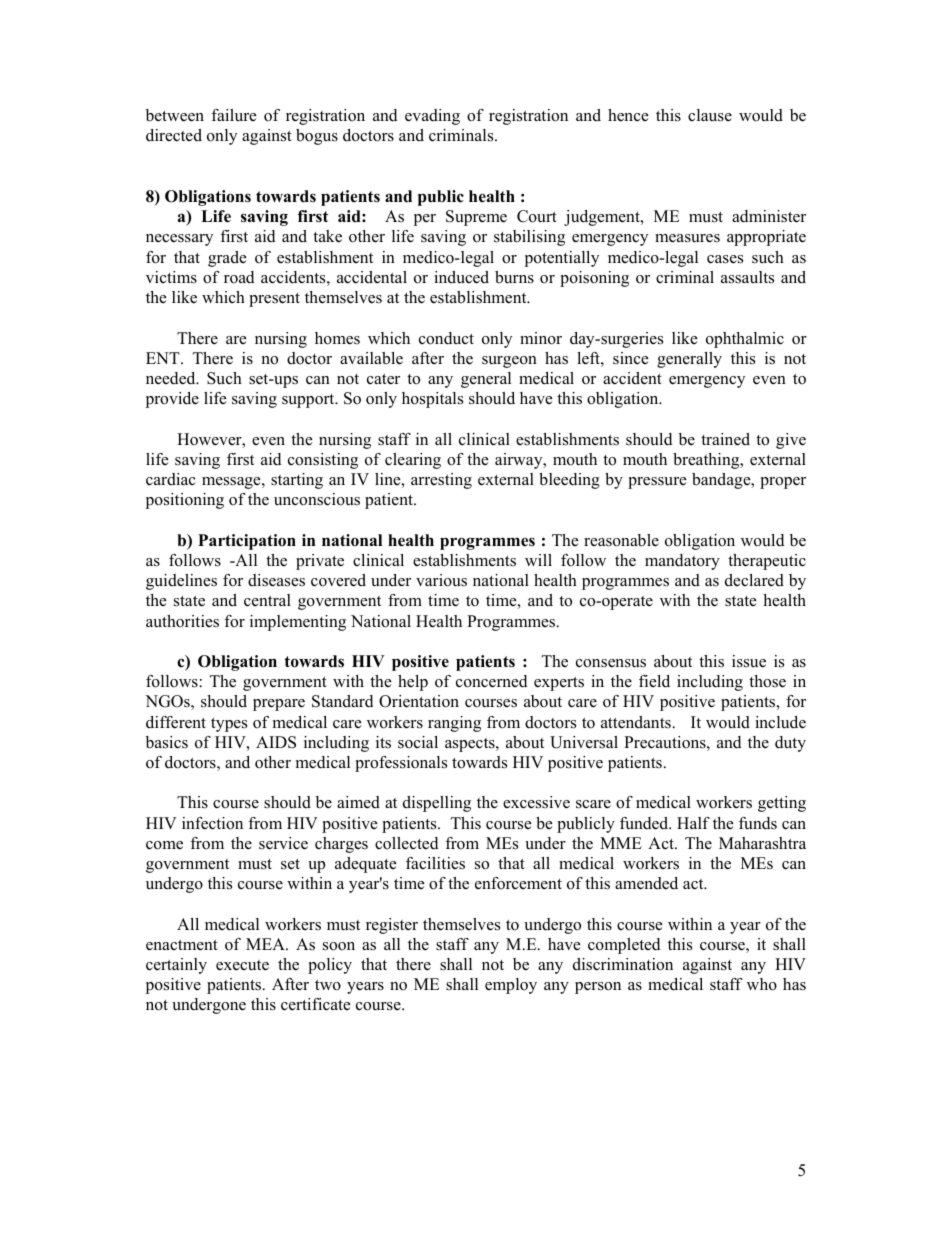 Image resolution: width=952 pixels, height=1233 pixels. I want to click on Participation, so click(247, 542).
